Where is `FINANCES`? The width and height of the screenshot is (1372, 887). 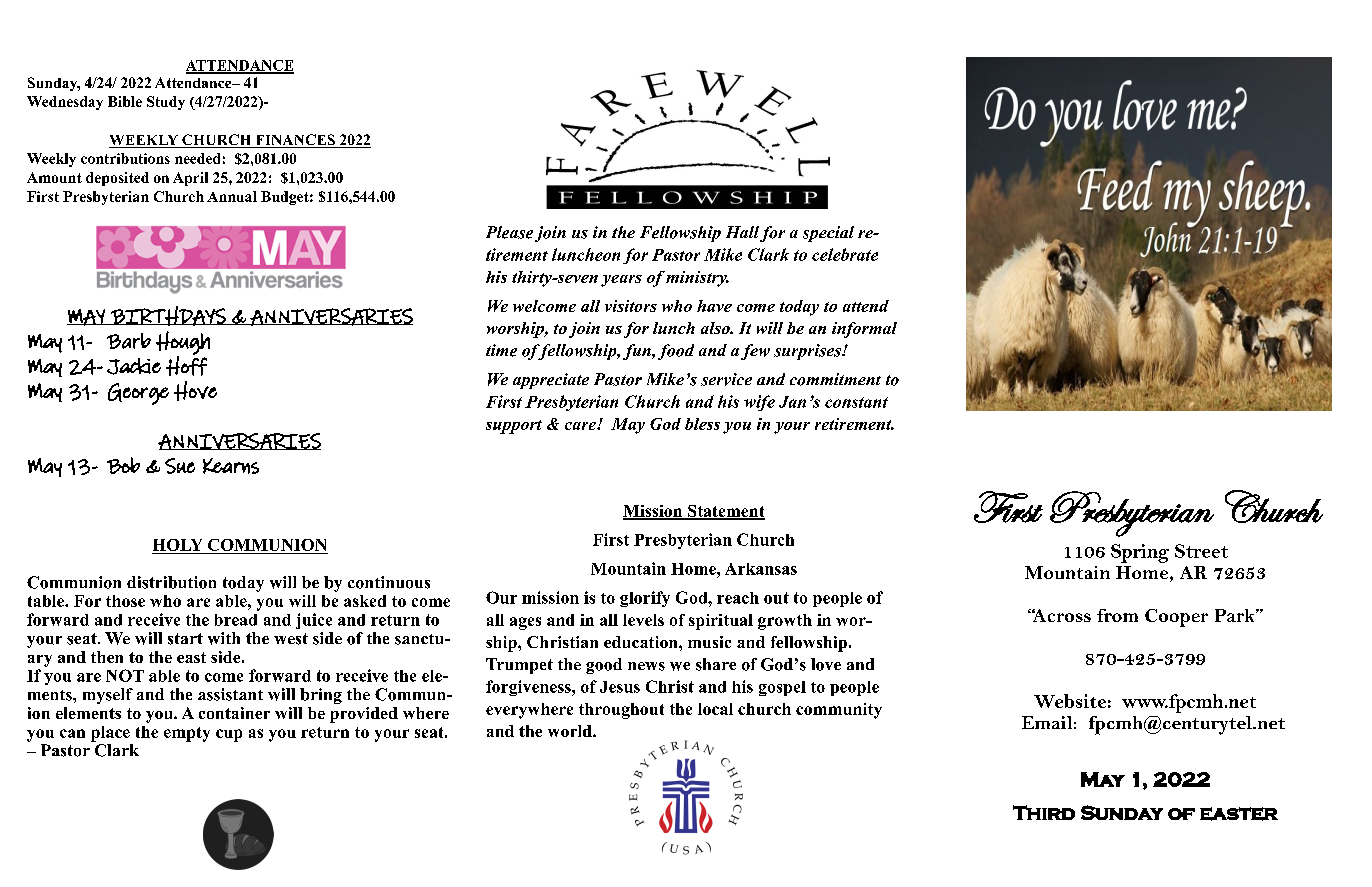 FINANCES is located at coordinates (295, 141).
